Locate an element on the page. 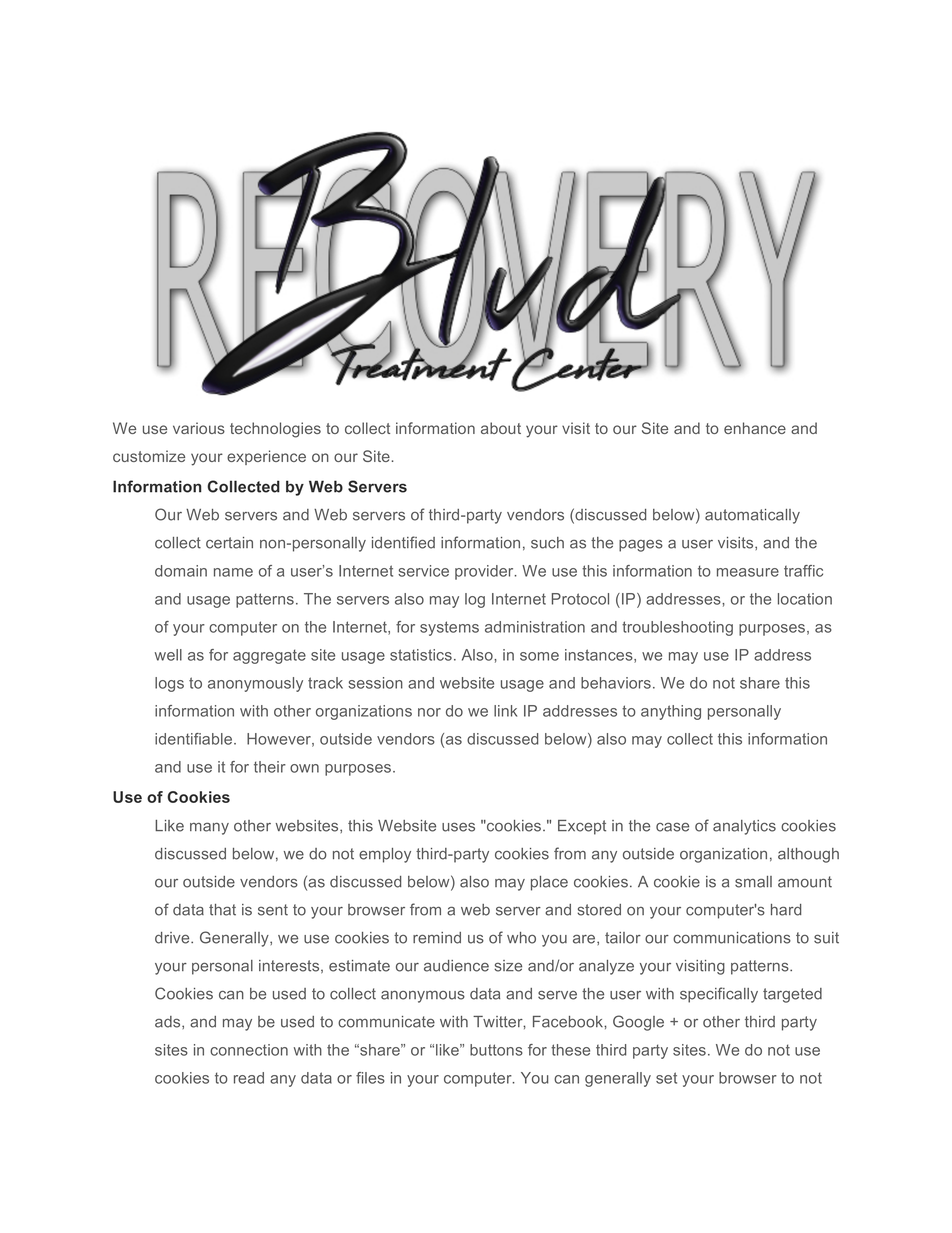 The width and height of the document is (952, 1233). link is located at coordinates (505, 711).
